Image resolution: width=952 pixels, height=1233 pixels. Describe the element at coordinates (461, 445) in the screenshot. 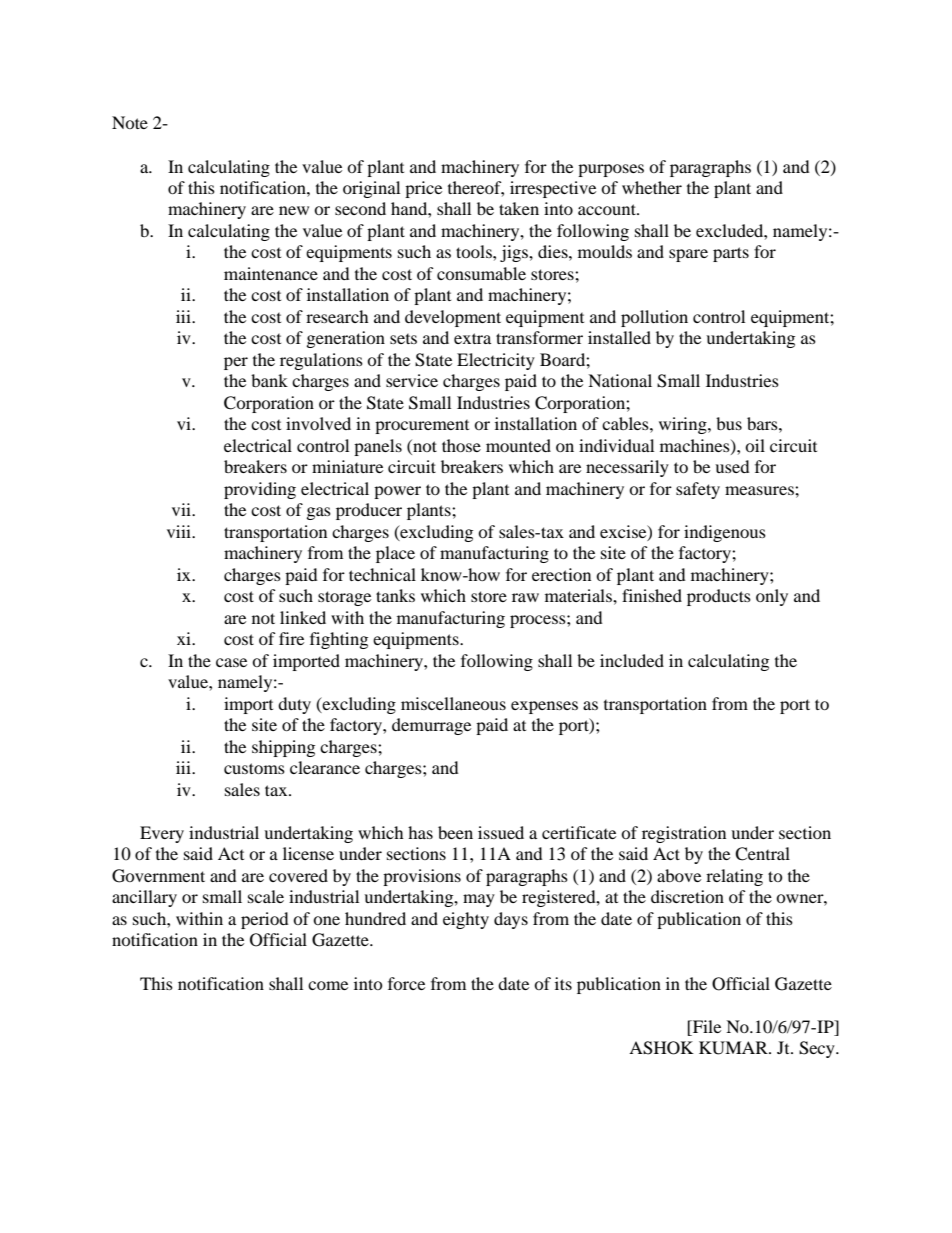

I see `those` at that location.
